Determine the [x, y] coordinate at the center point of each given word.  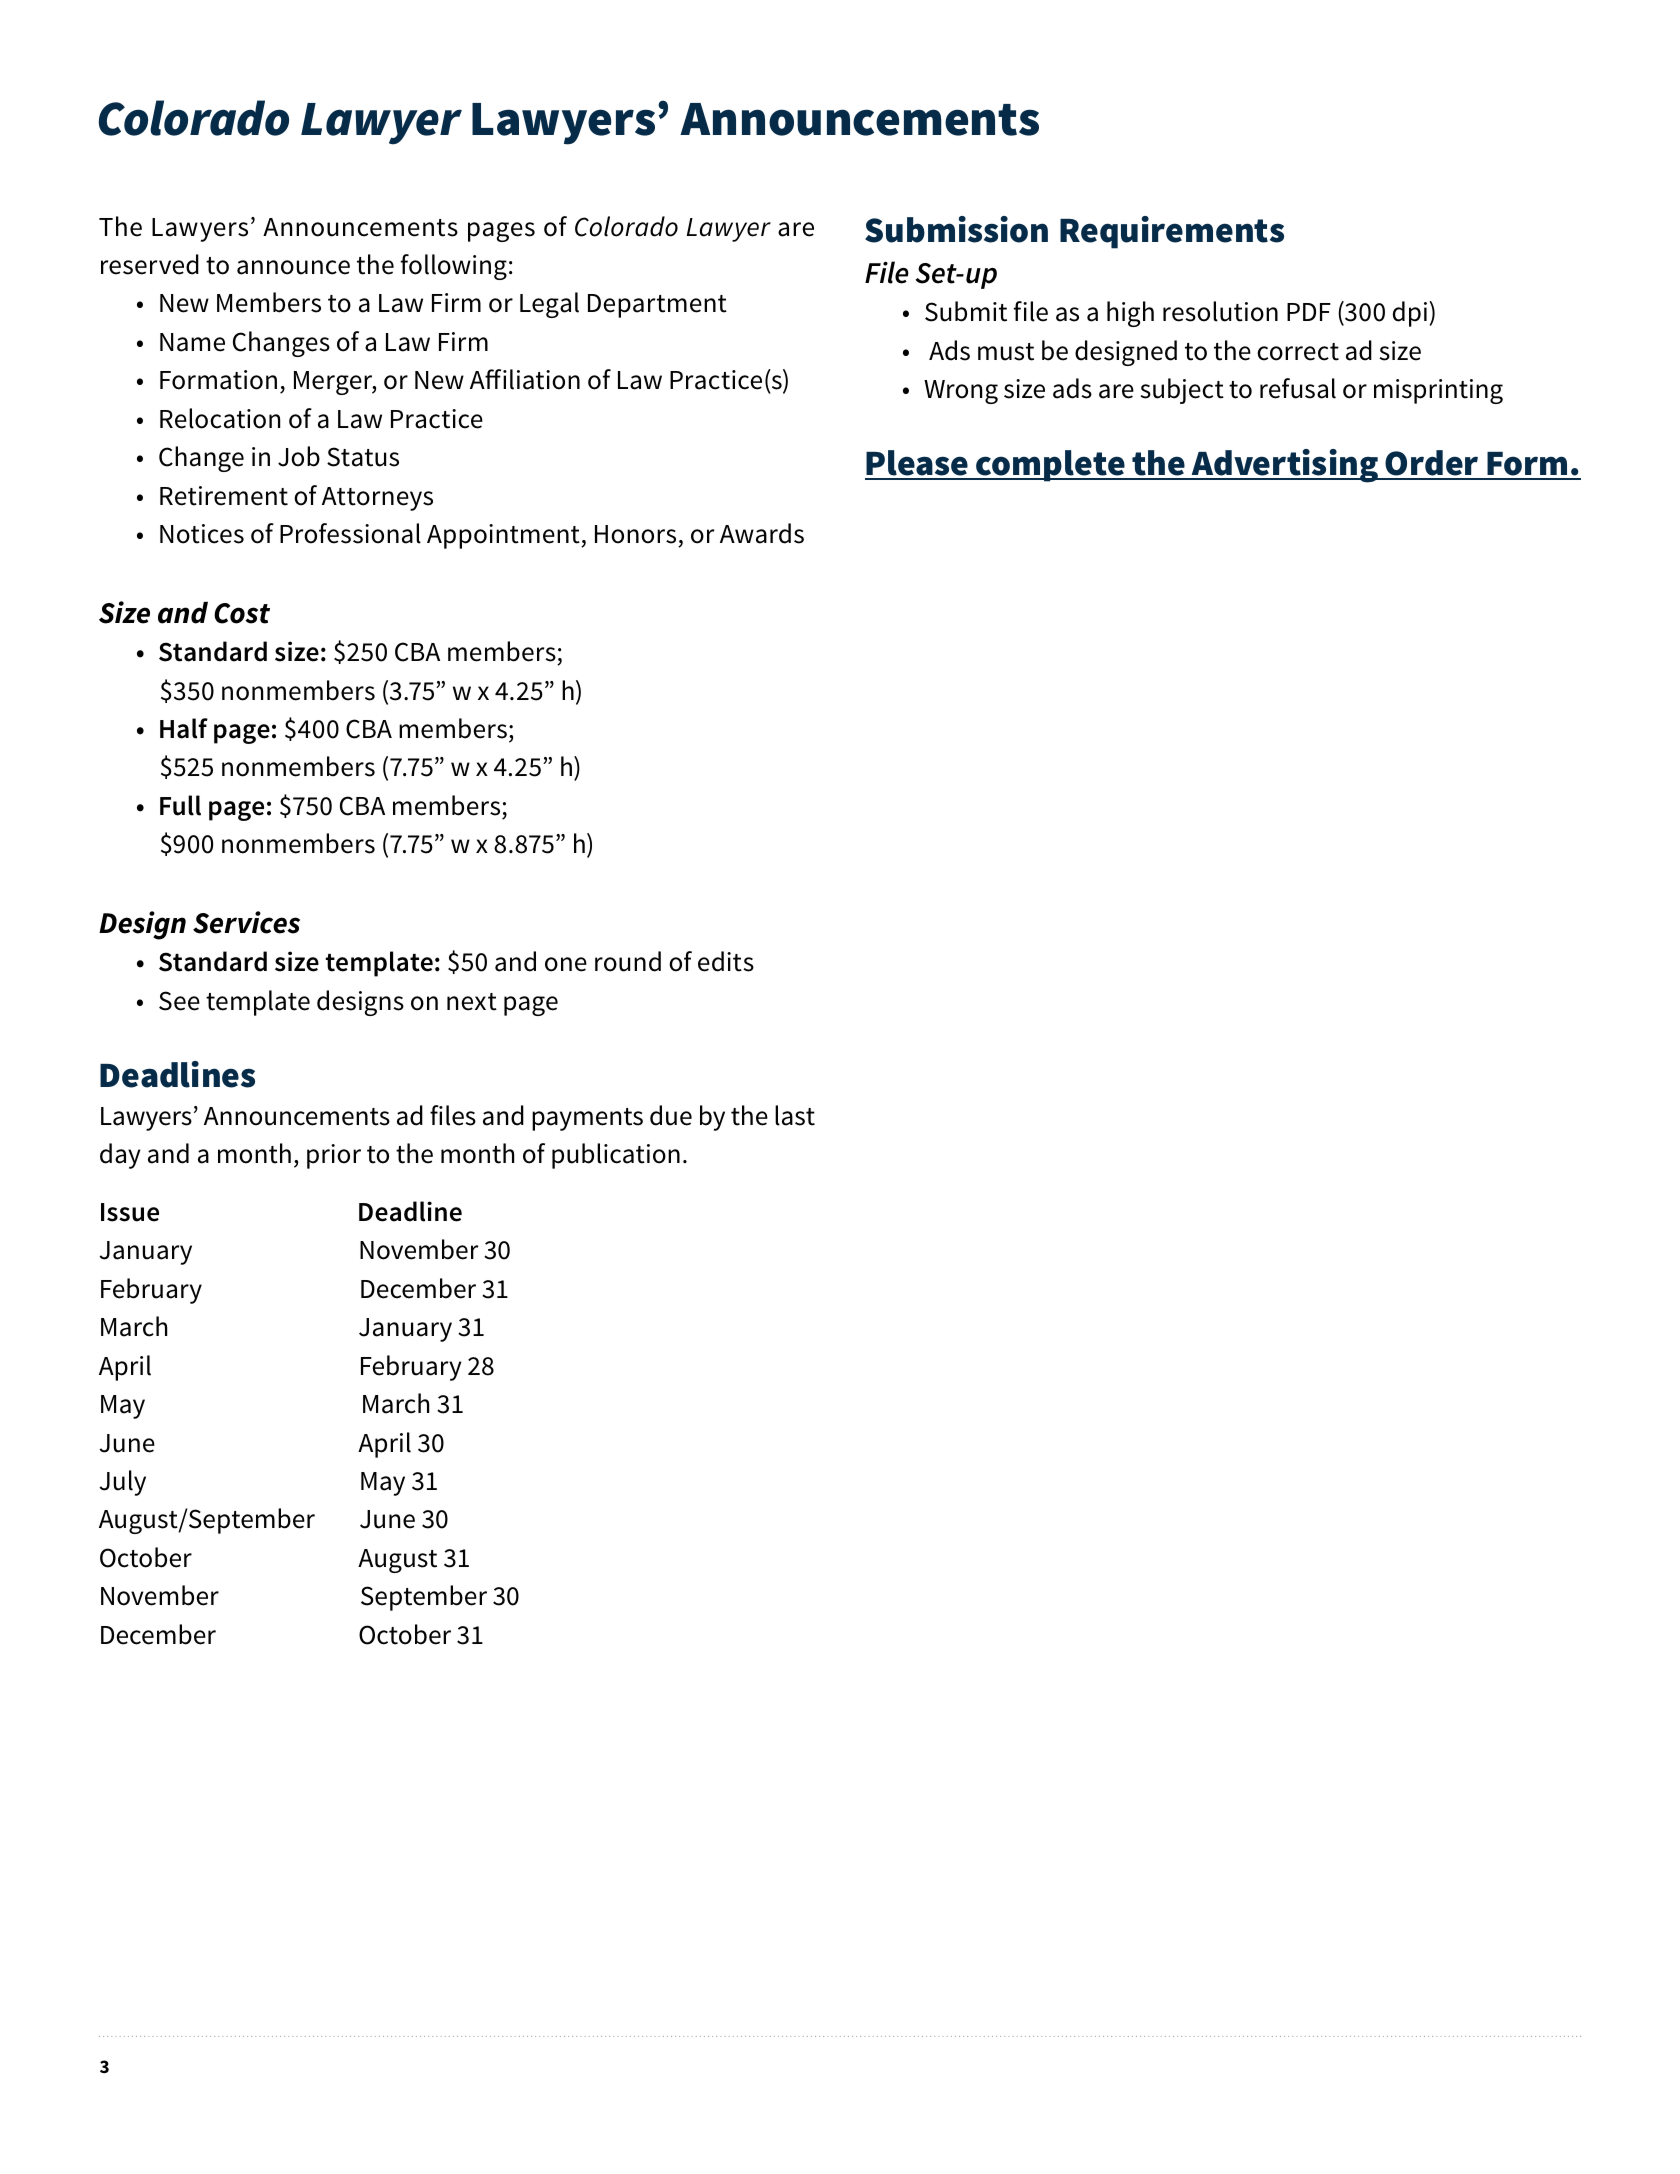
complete [1050, 466]
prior [334, 1156]
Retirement [224, 496]
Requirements [1172, 232]
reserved [150, 264]
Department [657, 306]
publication [616, 1156]
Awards [762, 533]
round [628, 961]
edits [726, 961]
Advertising [1285, 466]
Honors [635, 534]
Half [184, 728]
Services [246, 922]
